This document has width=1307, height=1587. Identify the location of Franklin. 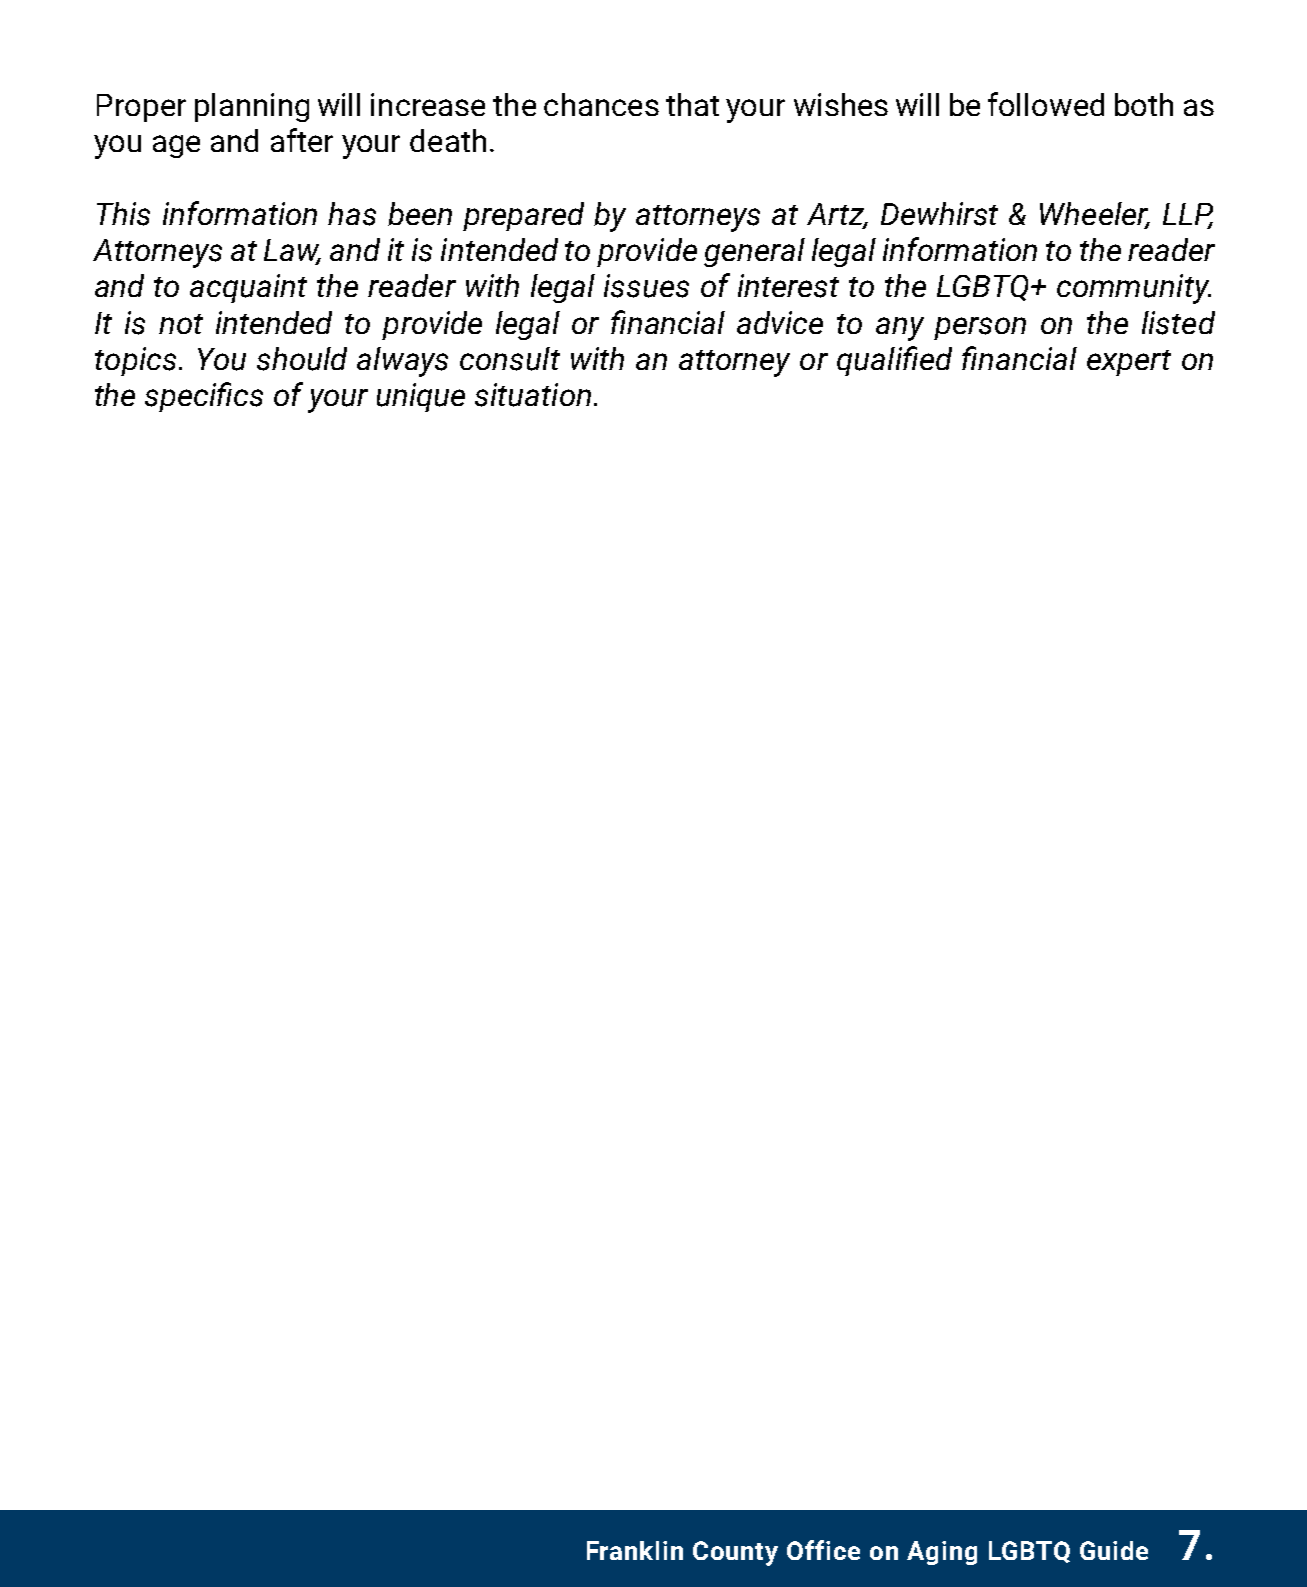
(635, 1550).
